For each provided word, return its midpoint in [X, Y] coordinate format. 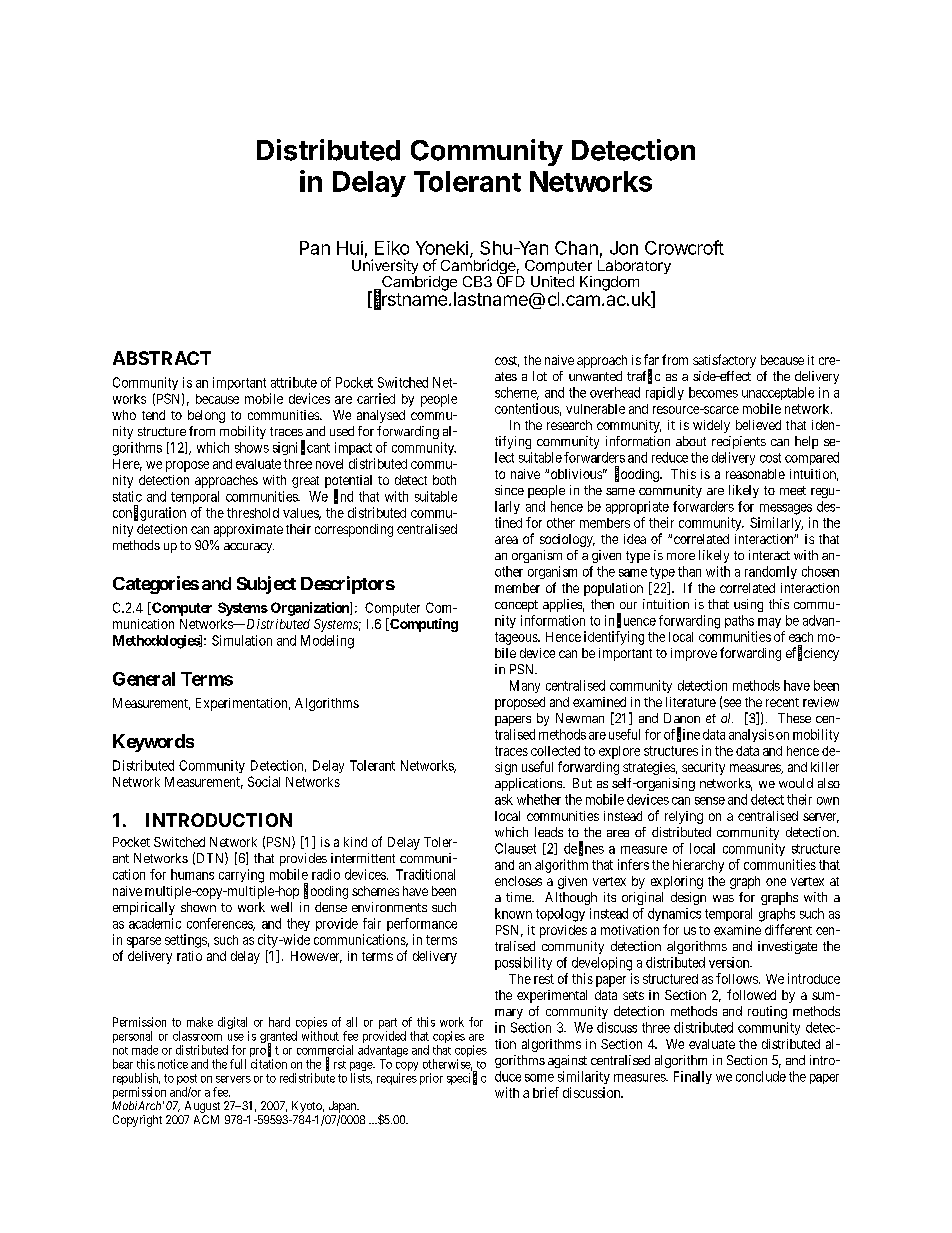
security [703, 768]
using [748, 605]
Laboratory [634, 267]
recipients [739, 442]
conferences [220, 924]
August [202, 1108]
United [552, 281]
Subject [266, 585]
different [788, 929]
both [444, 480]
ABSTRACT [162, 358]
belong [206, 416]
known [513, 913]
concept [516, 606]
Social [264, 781]
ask [504, 799]
